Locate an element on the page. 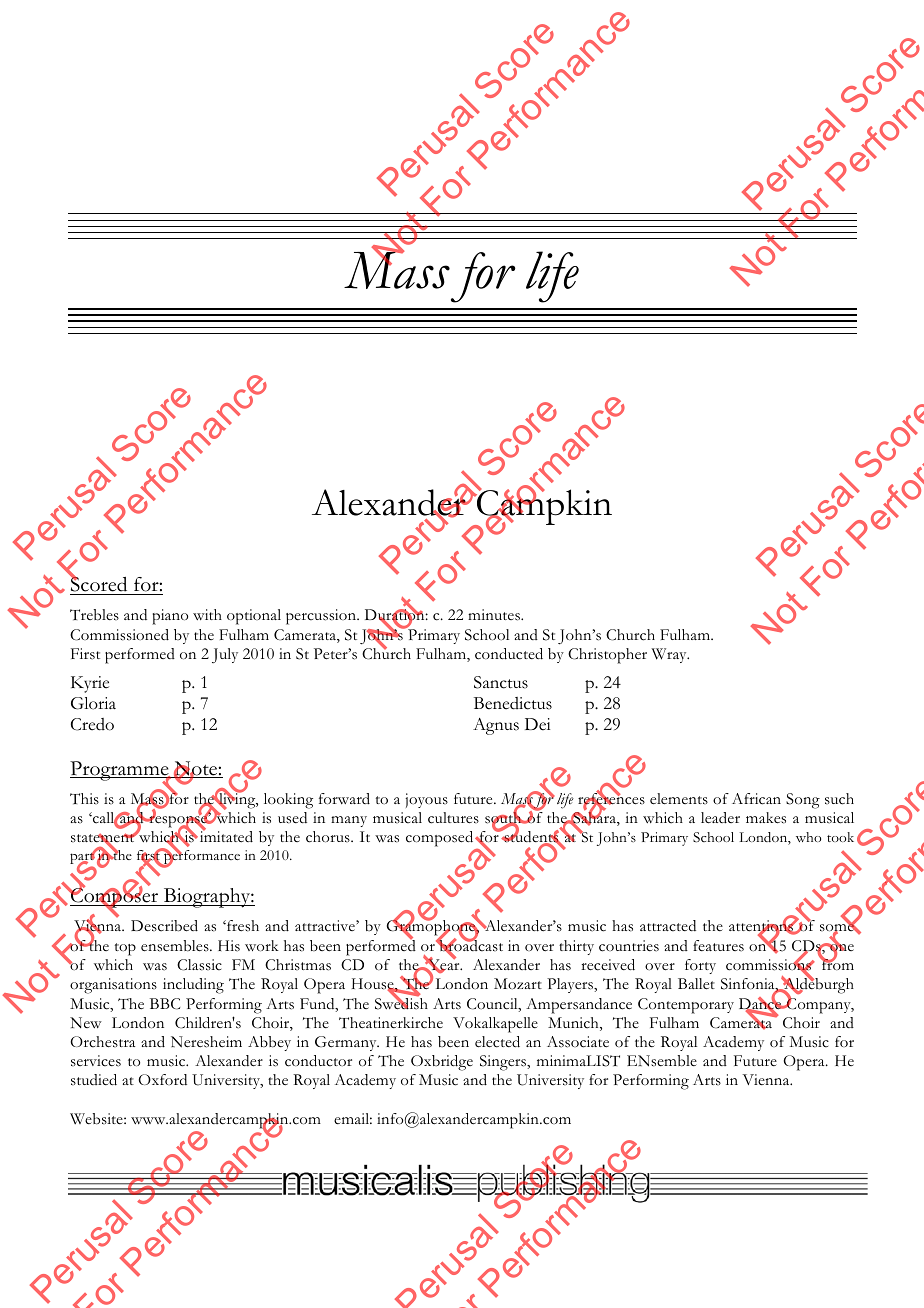 The image size is (924, 1308). Oxford is located at coordinates (162, 1079).
